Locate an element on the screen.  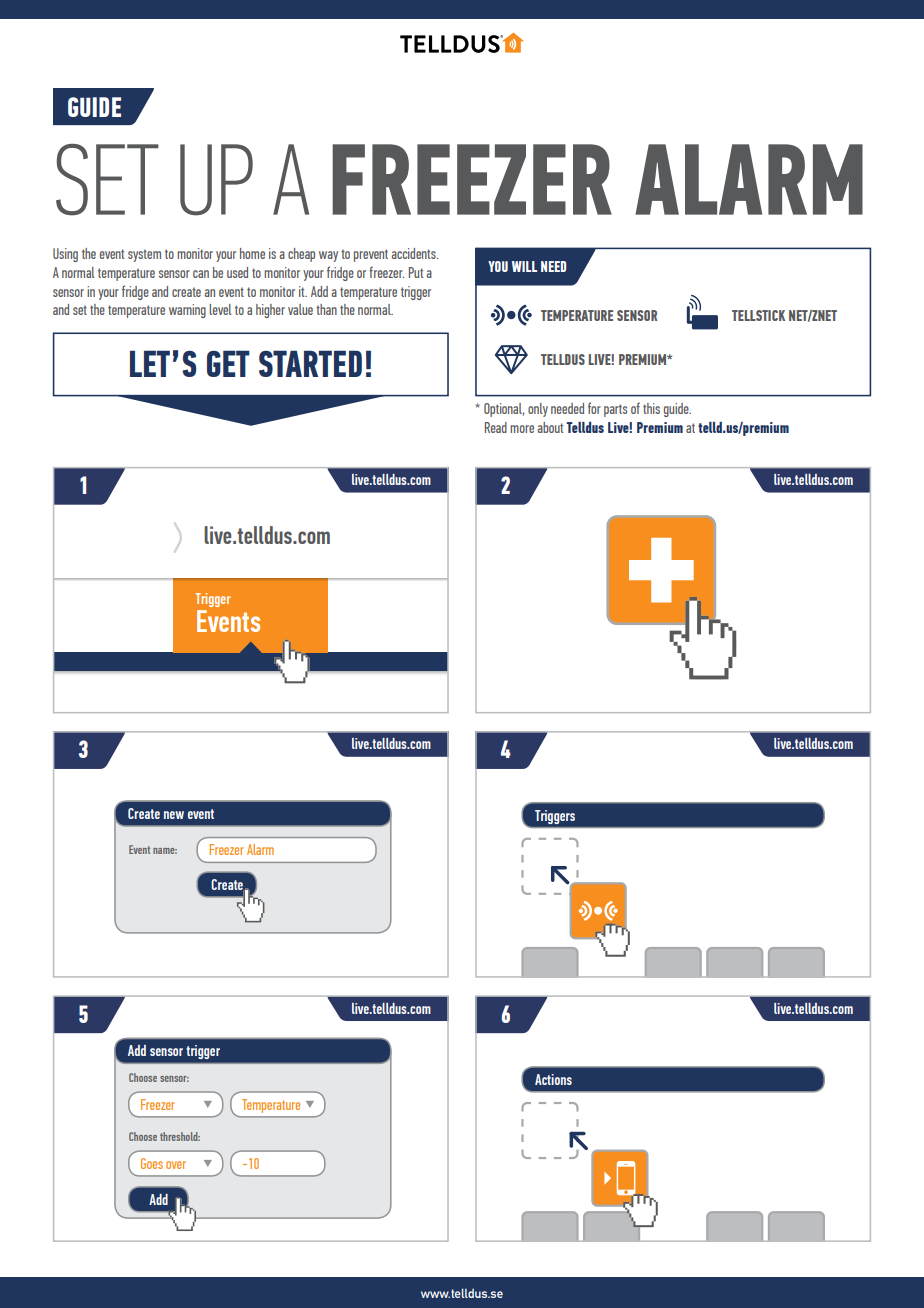
Read is located at coordinates (496, 427).
